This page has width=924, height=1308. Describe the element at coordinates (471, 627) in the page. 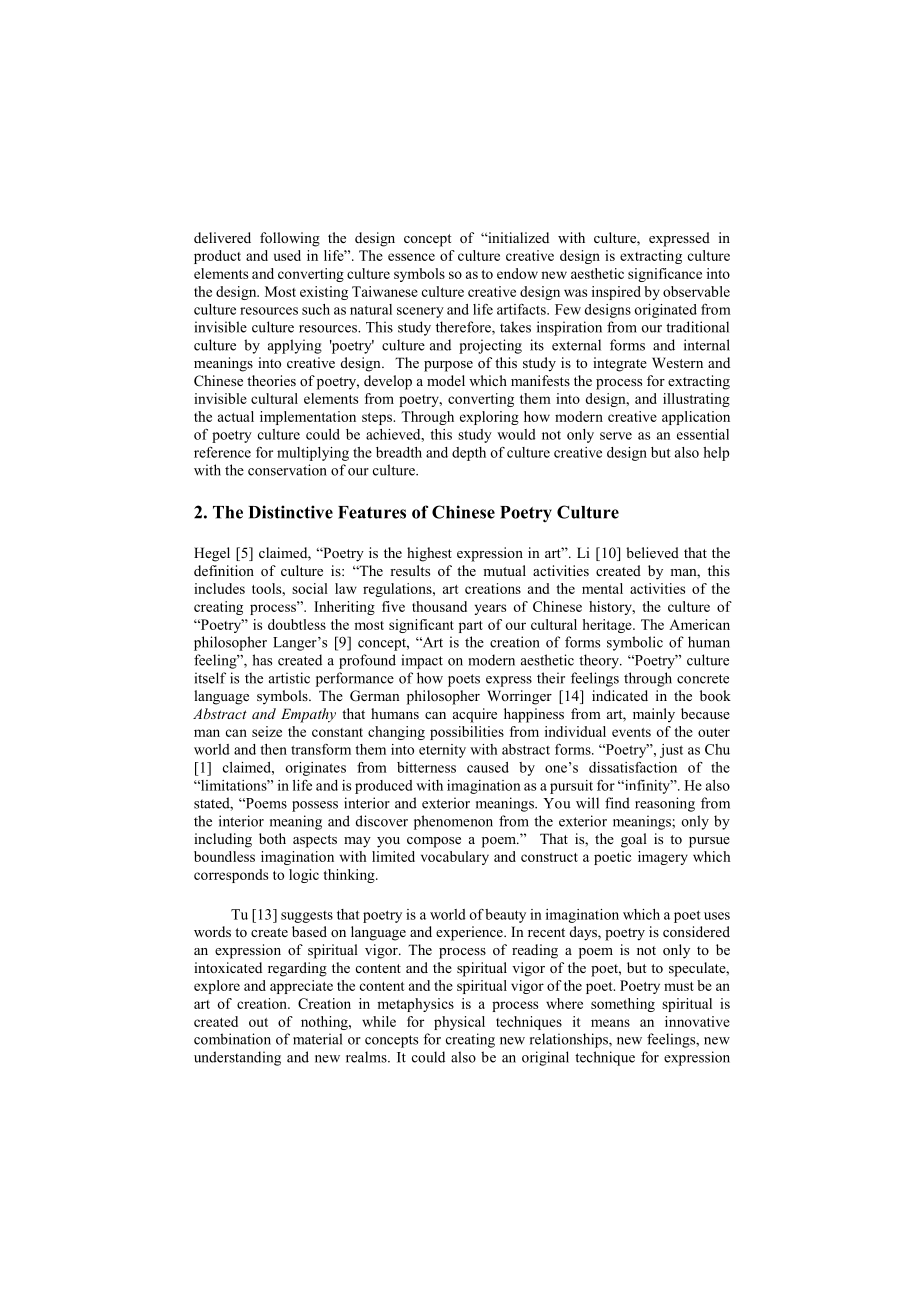

I see `part` at that location.
